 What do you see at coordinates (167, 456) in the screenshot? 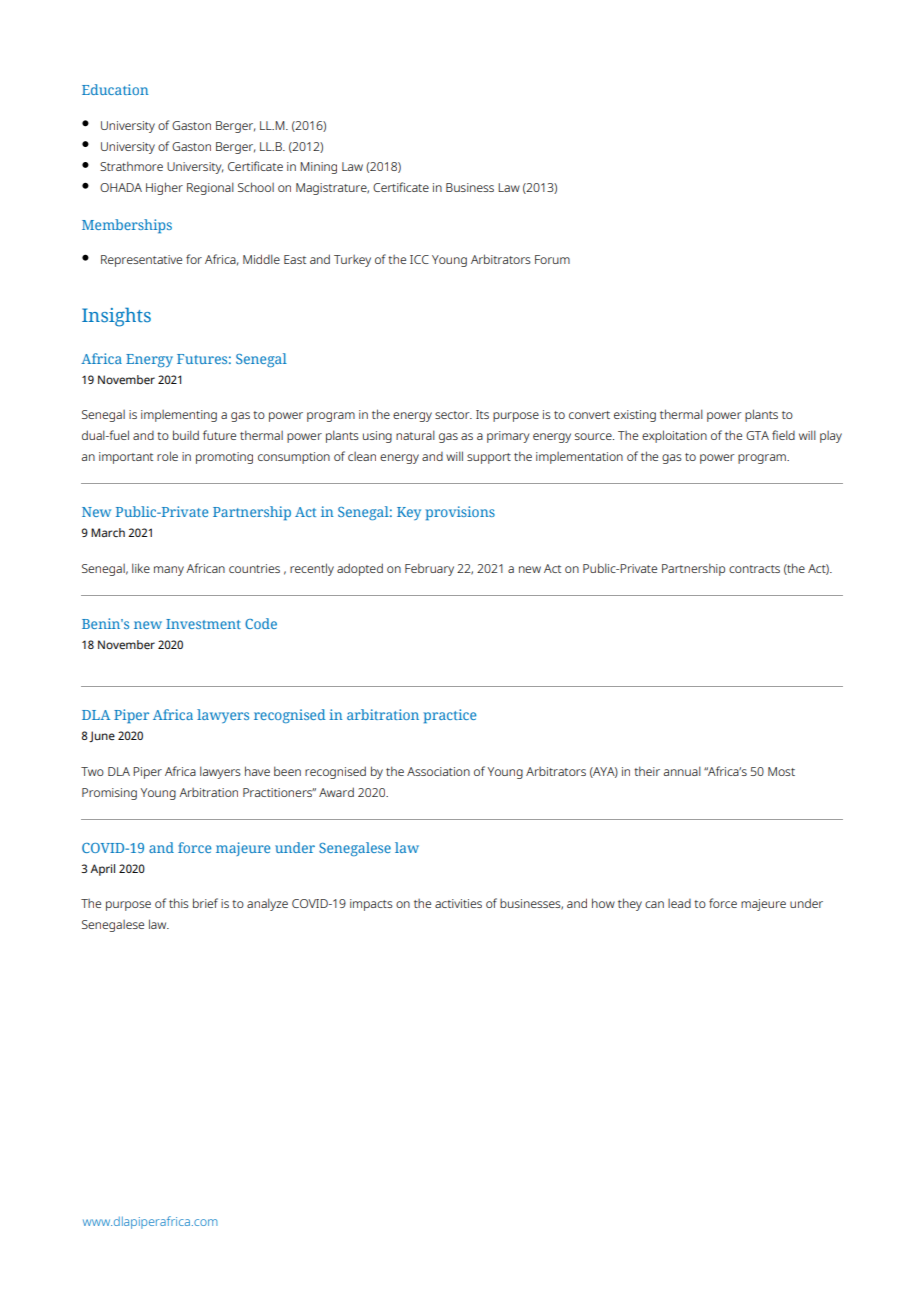
I see `role` at bounding box center [167, 456].
